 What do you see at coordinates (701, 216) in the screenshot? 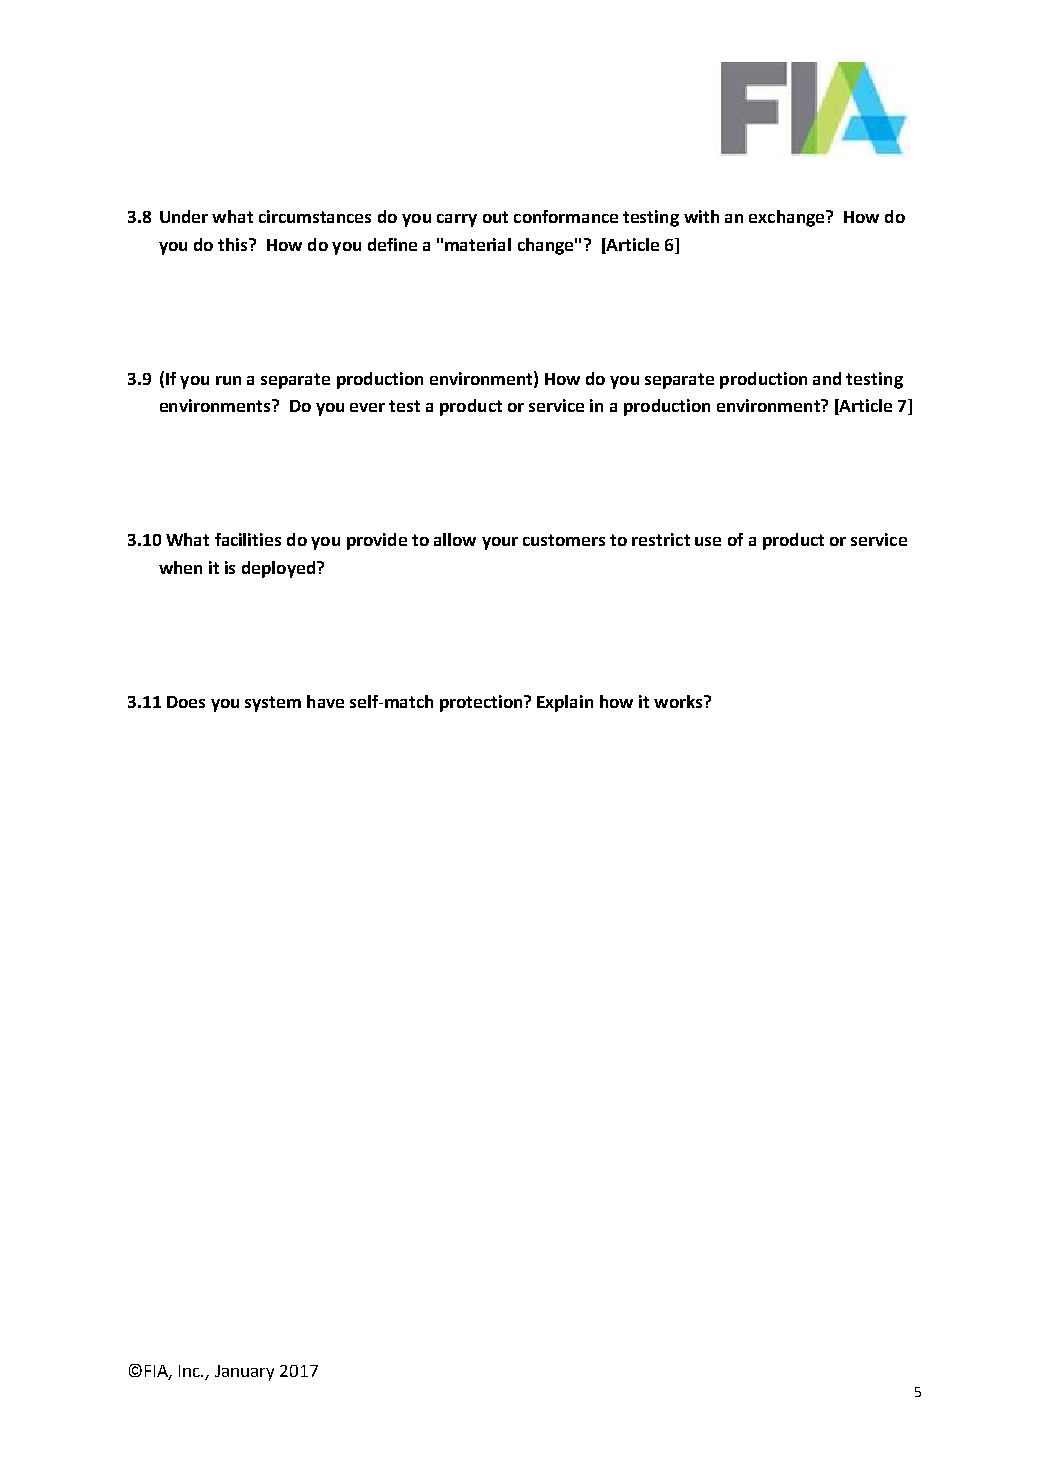
I see `with` at bounding box center [701, 216].
